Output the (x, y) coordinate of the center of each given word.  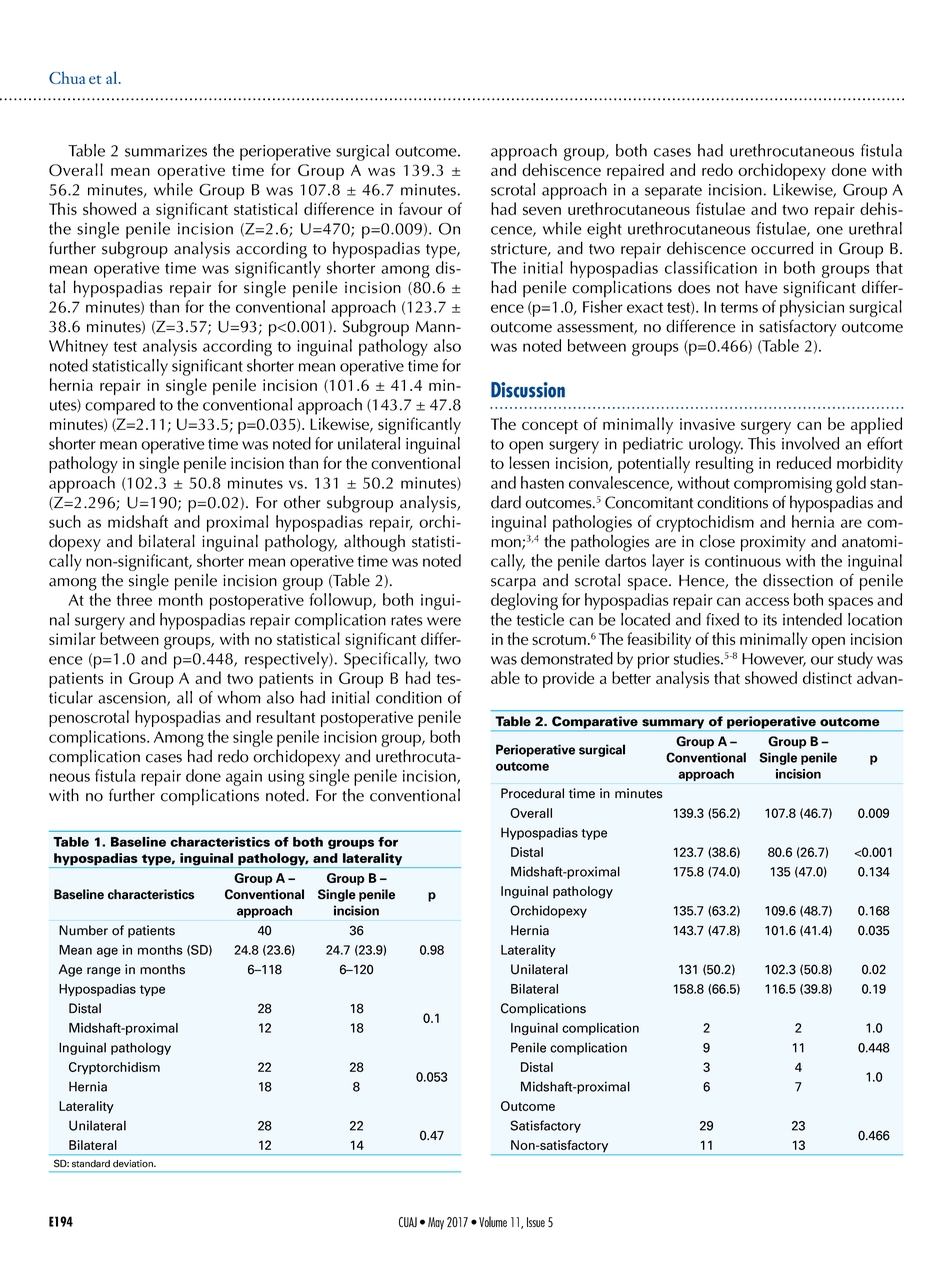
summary (673, 725)
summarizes (166, 151)
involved (810, 443)
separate (673, 192)
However (774, 660)
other (302, 502)
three (134, 599)
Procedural (532, 793)
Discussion (528, 390)
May (436, 1223)
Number (83, 930)
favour (420, 208)
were (444, 621)
